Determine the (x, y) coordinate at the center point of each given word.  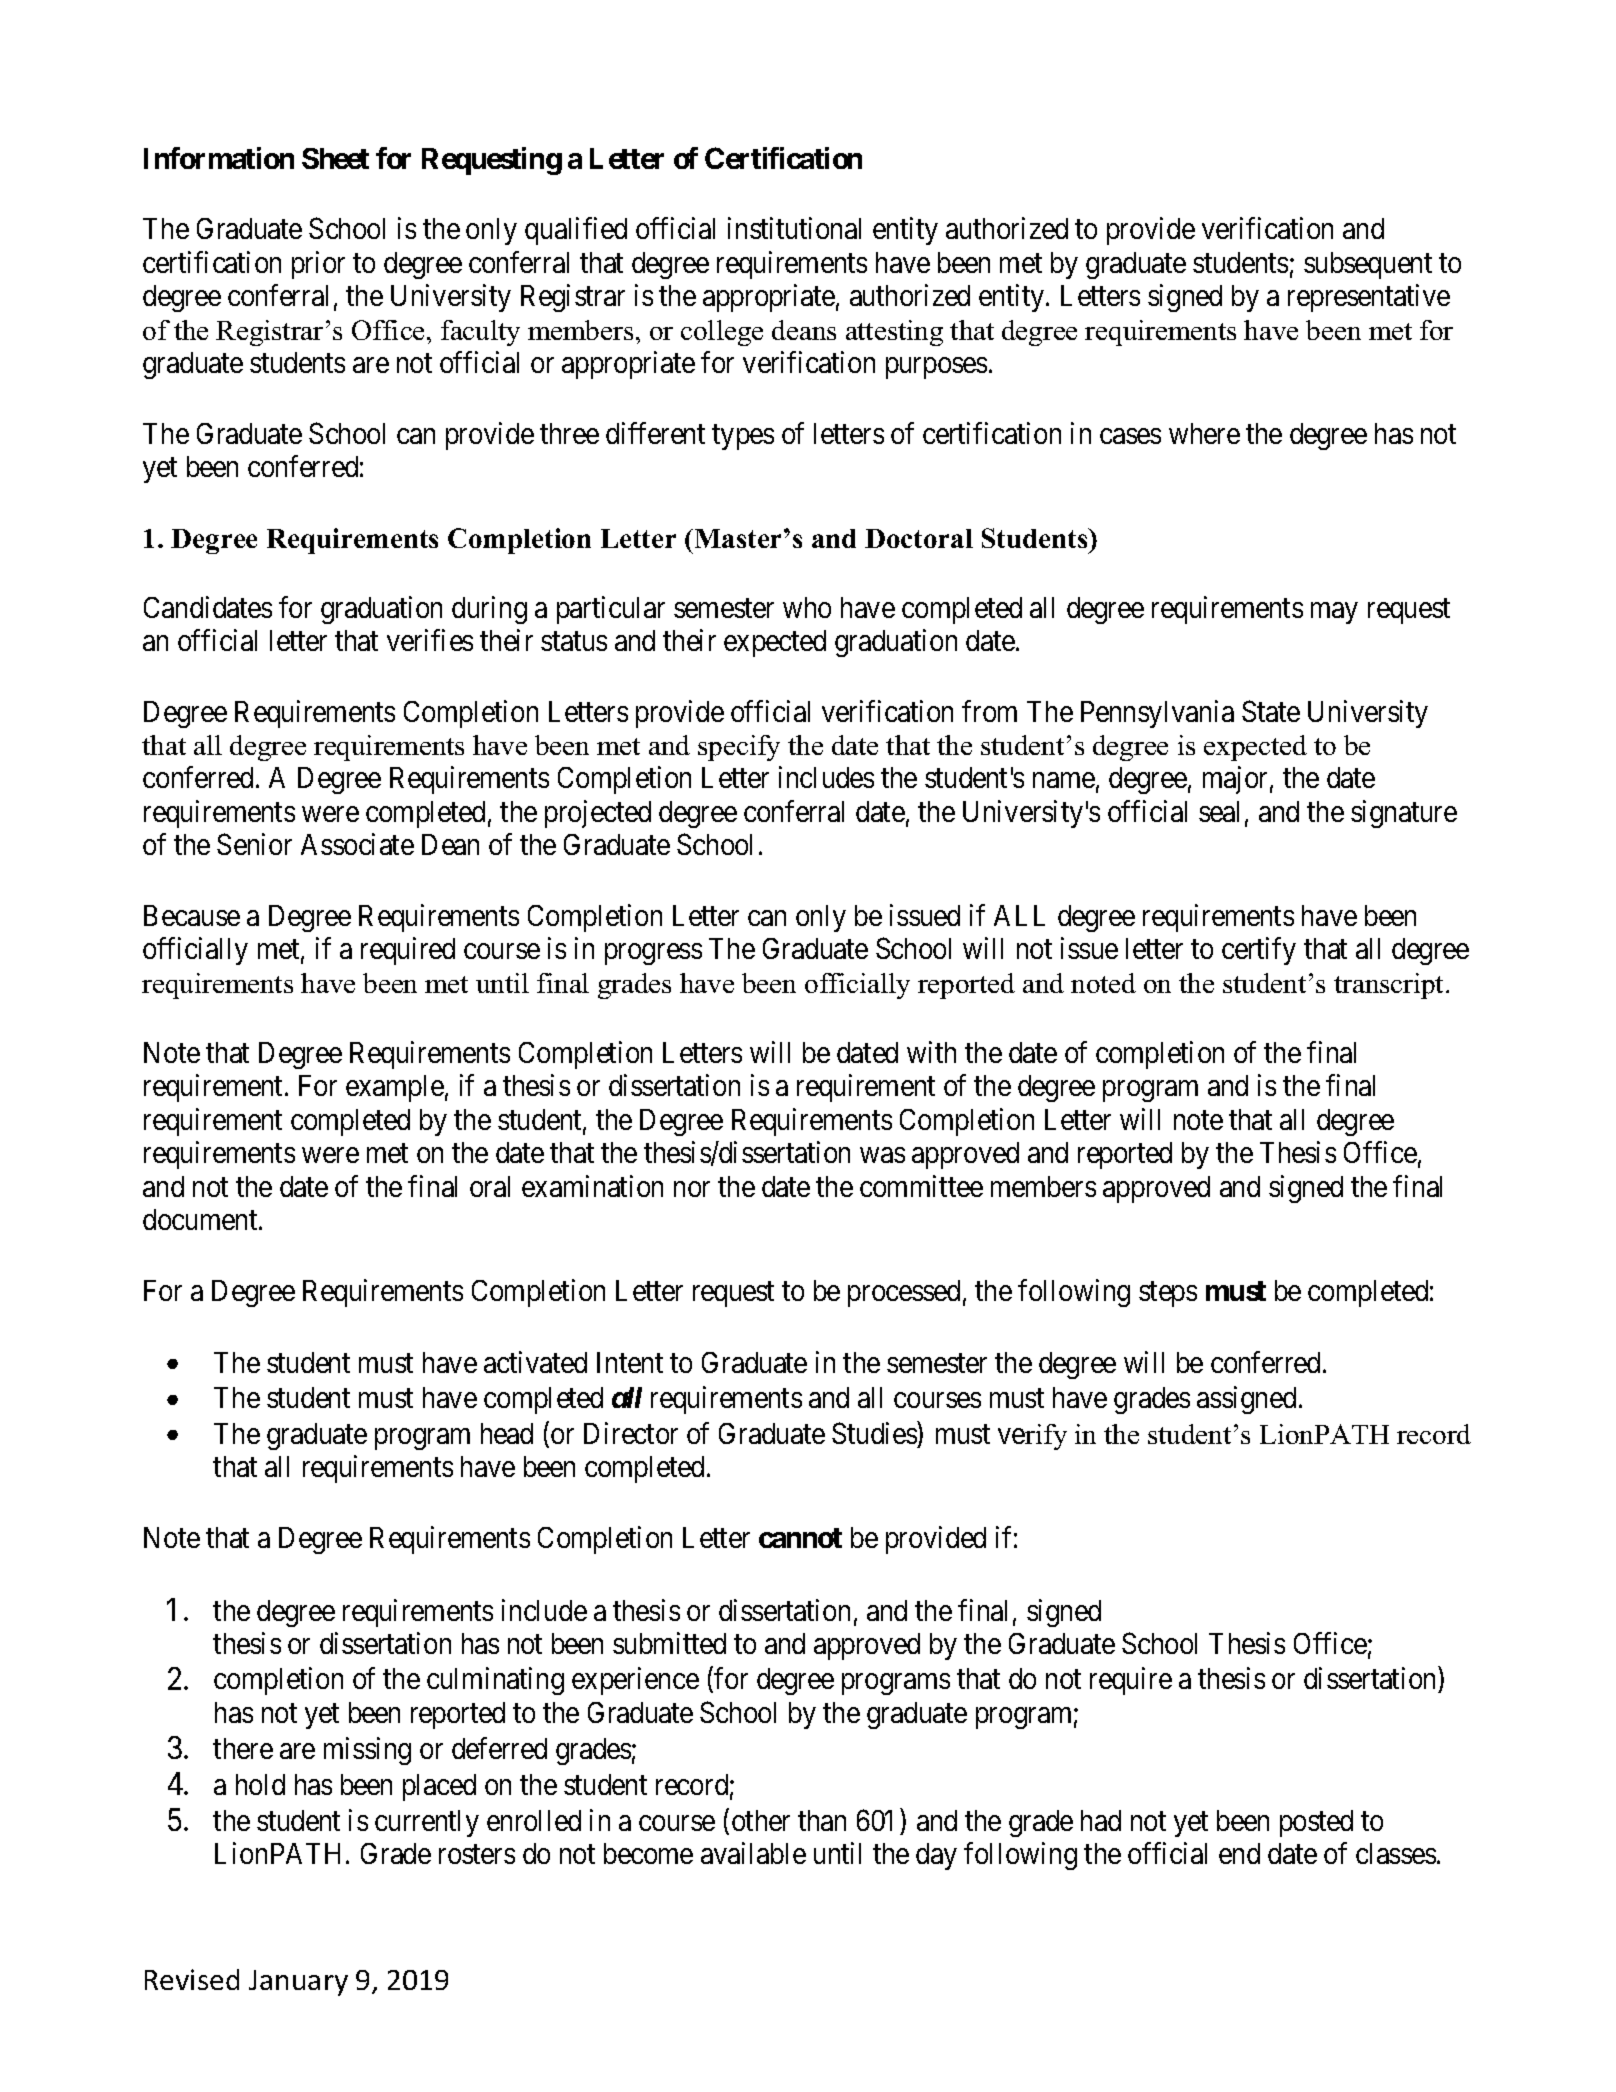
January (298, 1983)
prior (318, 265)
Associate (357, 844)
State (1271, 711)
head (507, 1433)
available (753, 1853)
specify (739, 748)
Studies (874, 1433)
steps (1168, 1294)
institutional (794, 228)
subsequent (1368, 265)
